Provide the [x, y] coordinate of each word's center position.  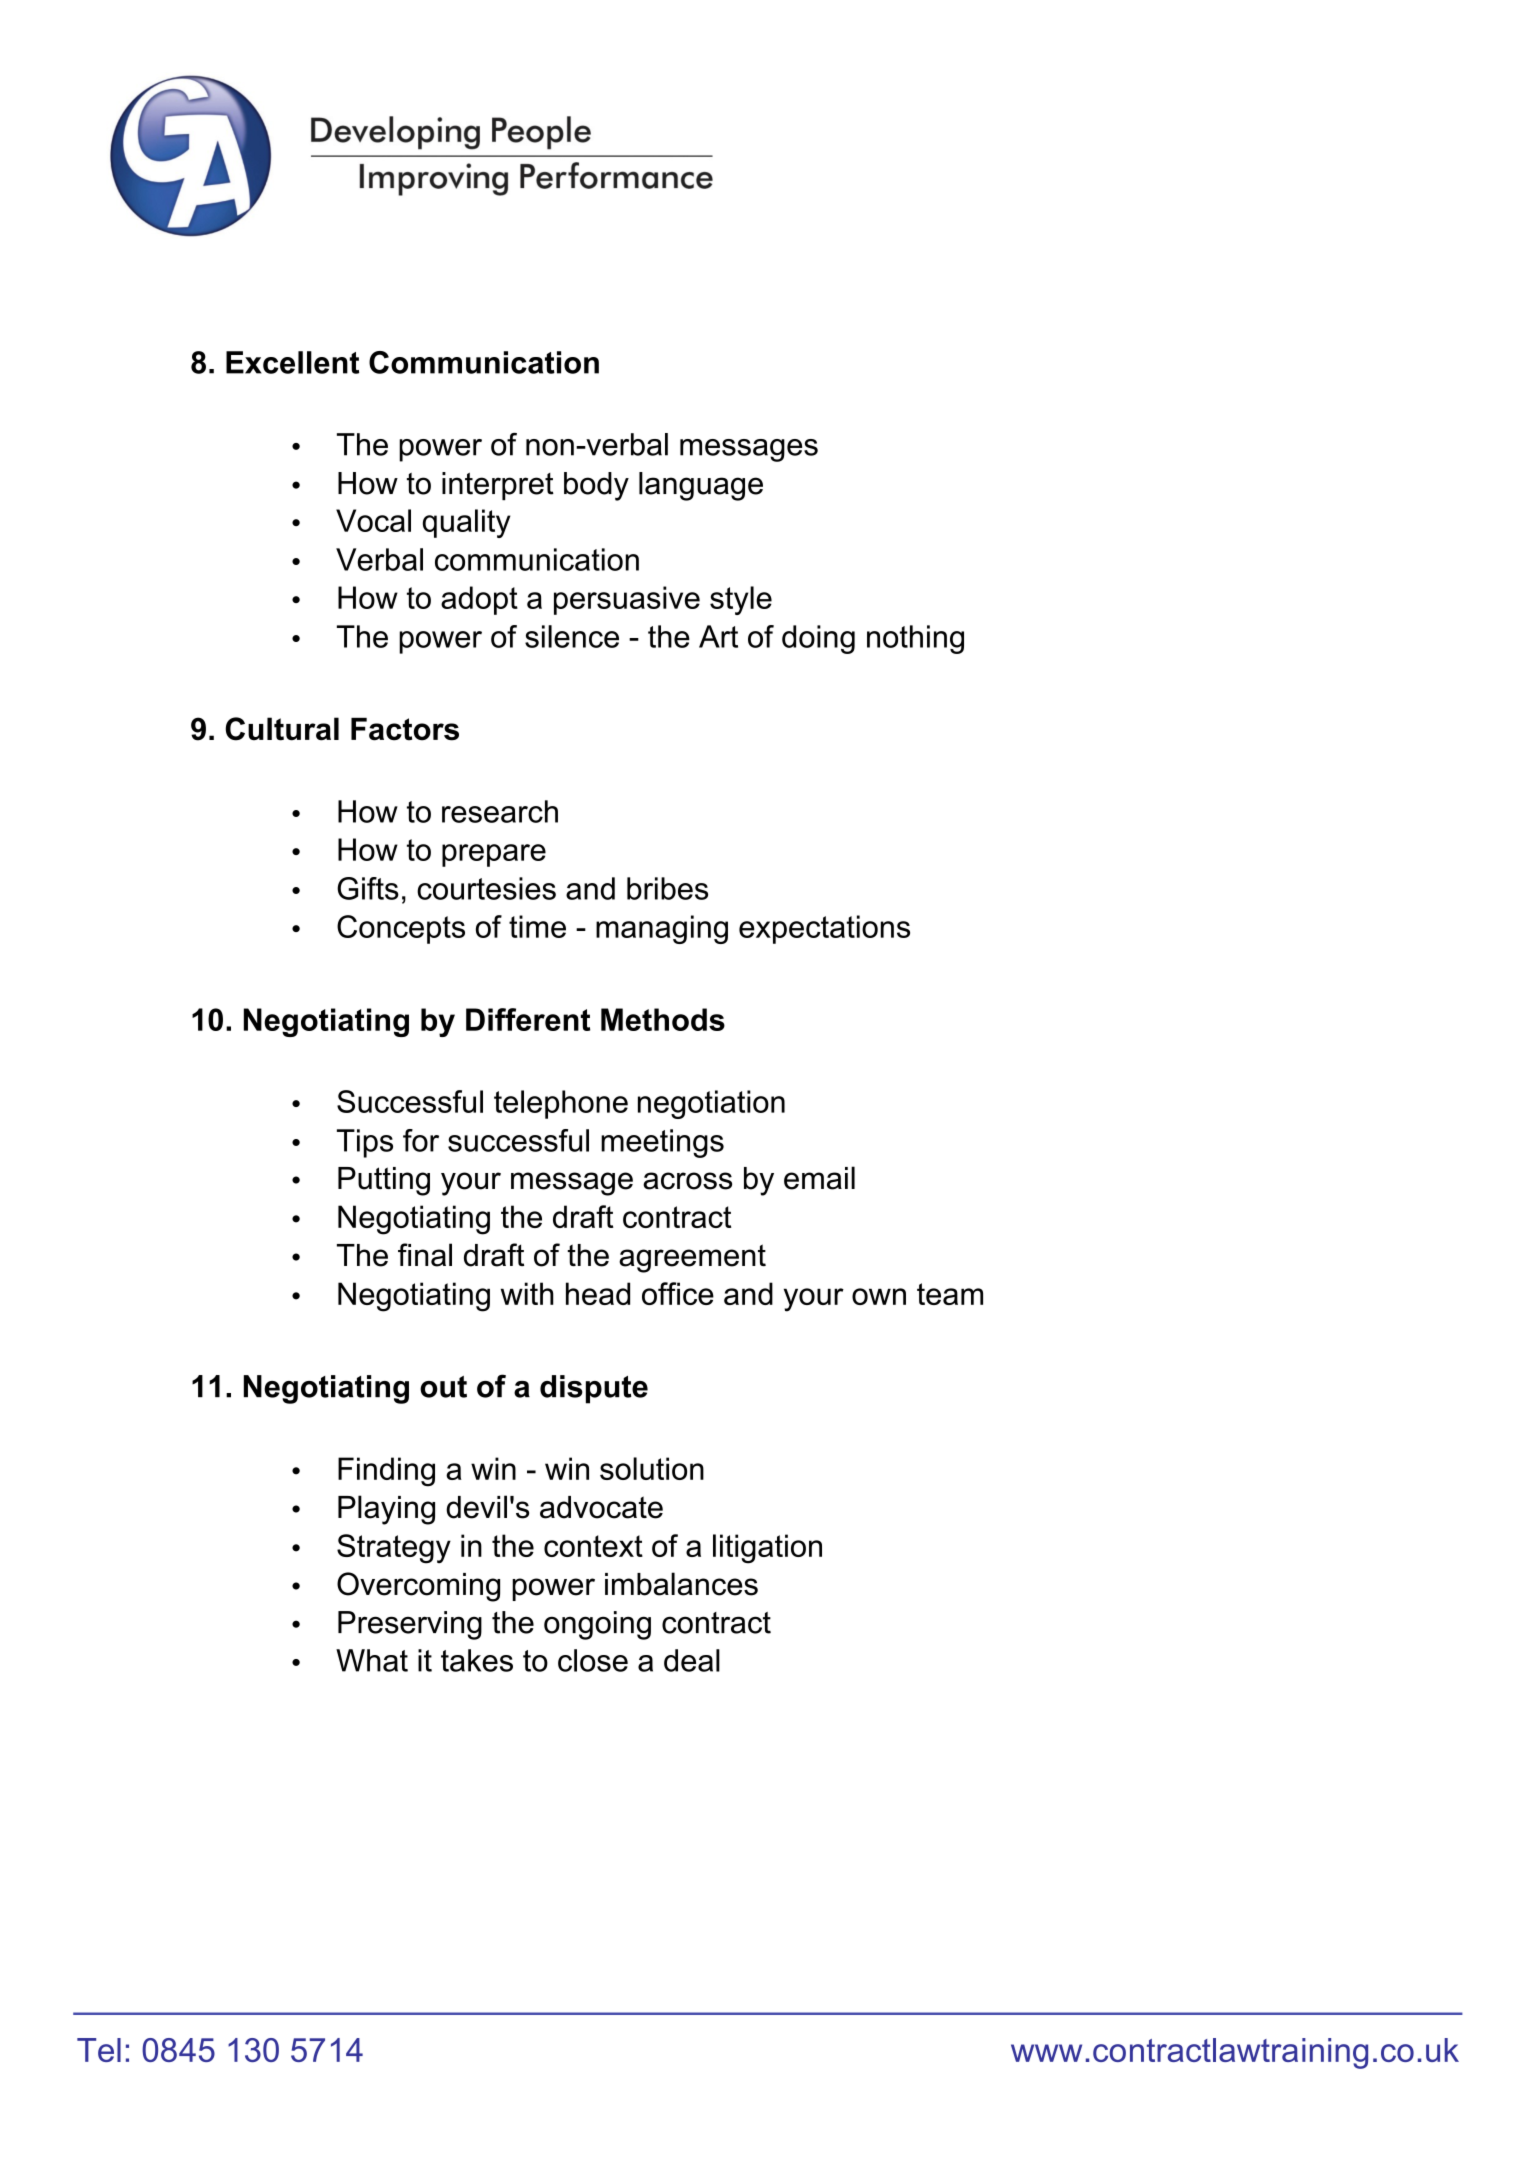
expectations [824, 929]
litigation [767, 1549]
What [372, 1660]
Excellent [292, 362]
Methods [663, 1019]
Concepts [401, 929]
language [701, 486]
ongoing [597, 1625]
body [596, 486]
